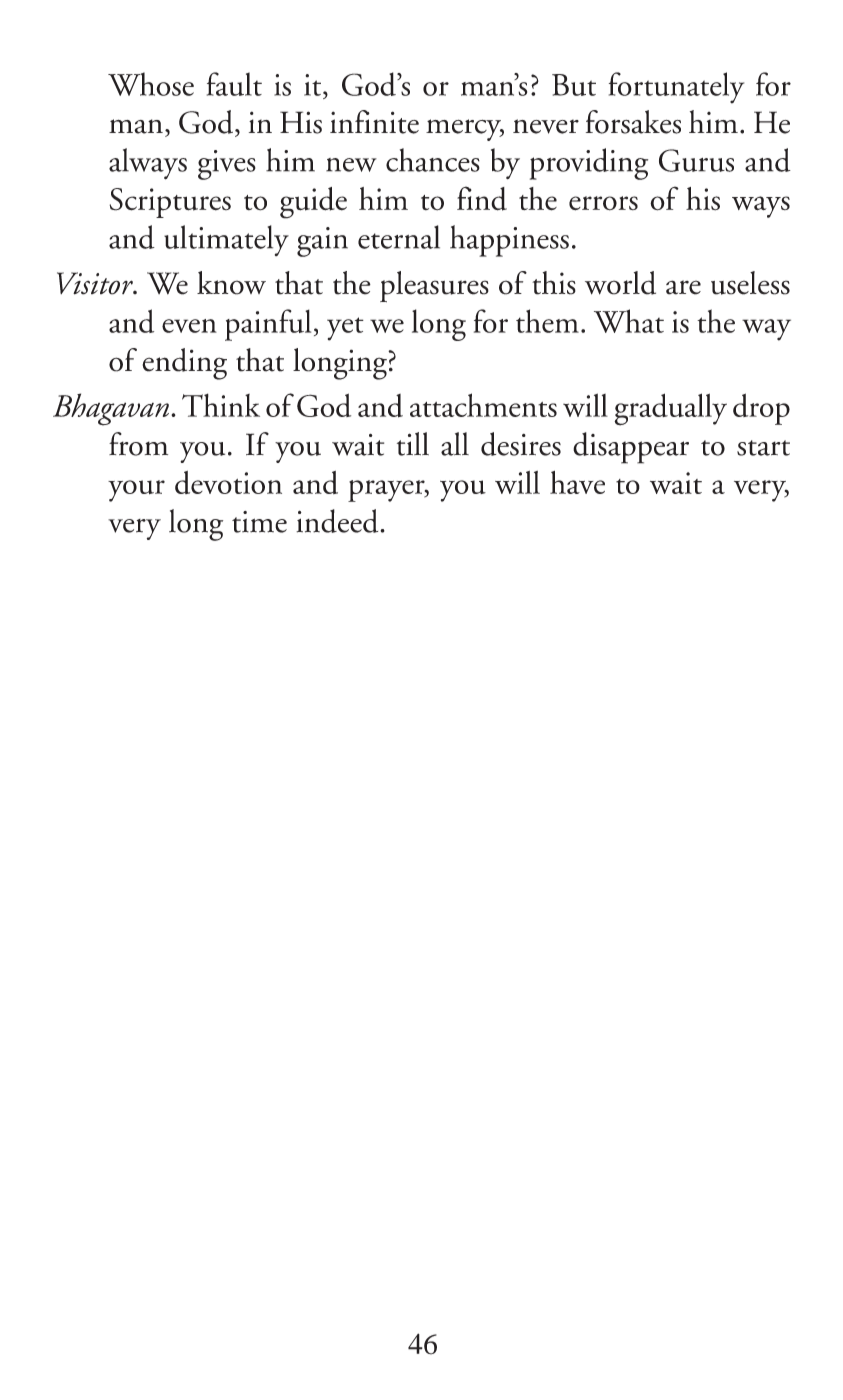  What do you see at coordinates (670, 409) in the image?
I see `gradually` at bounding box center [670, 409].
